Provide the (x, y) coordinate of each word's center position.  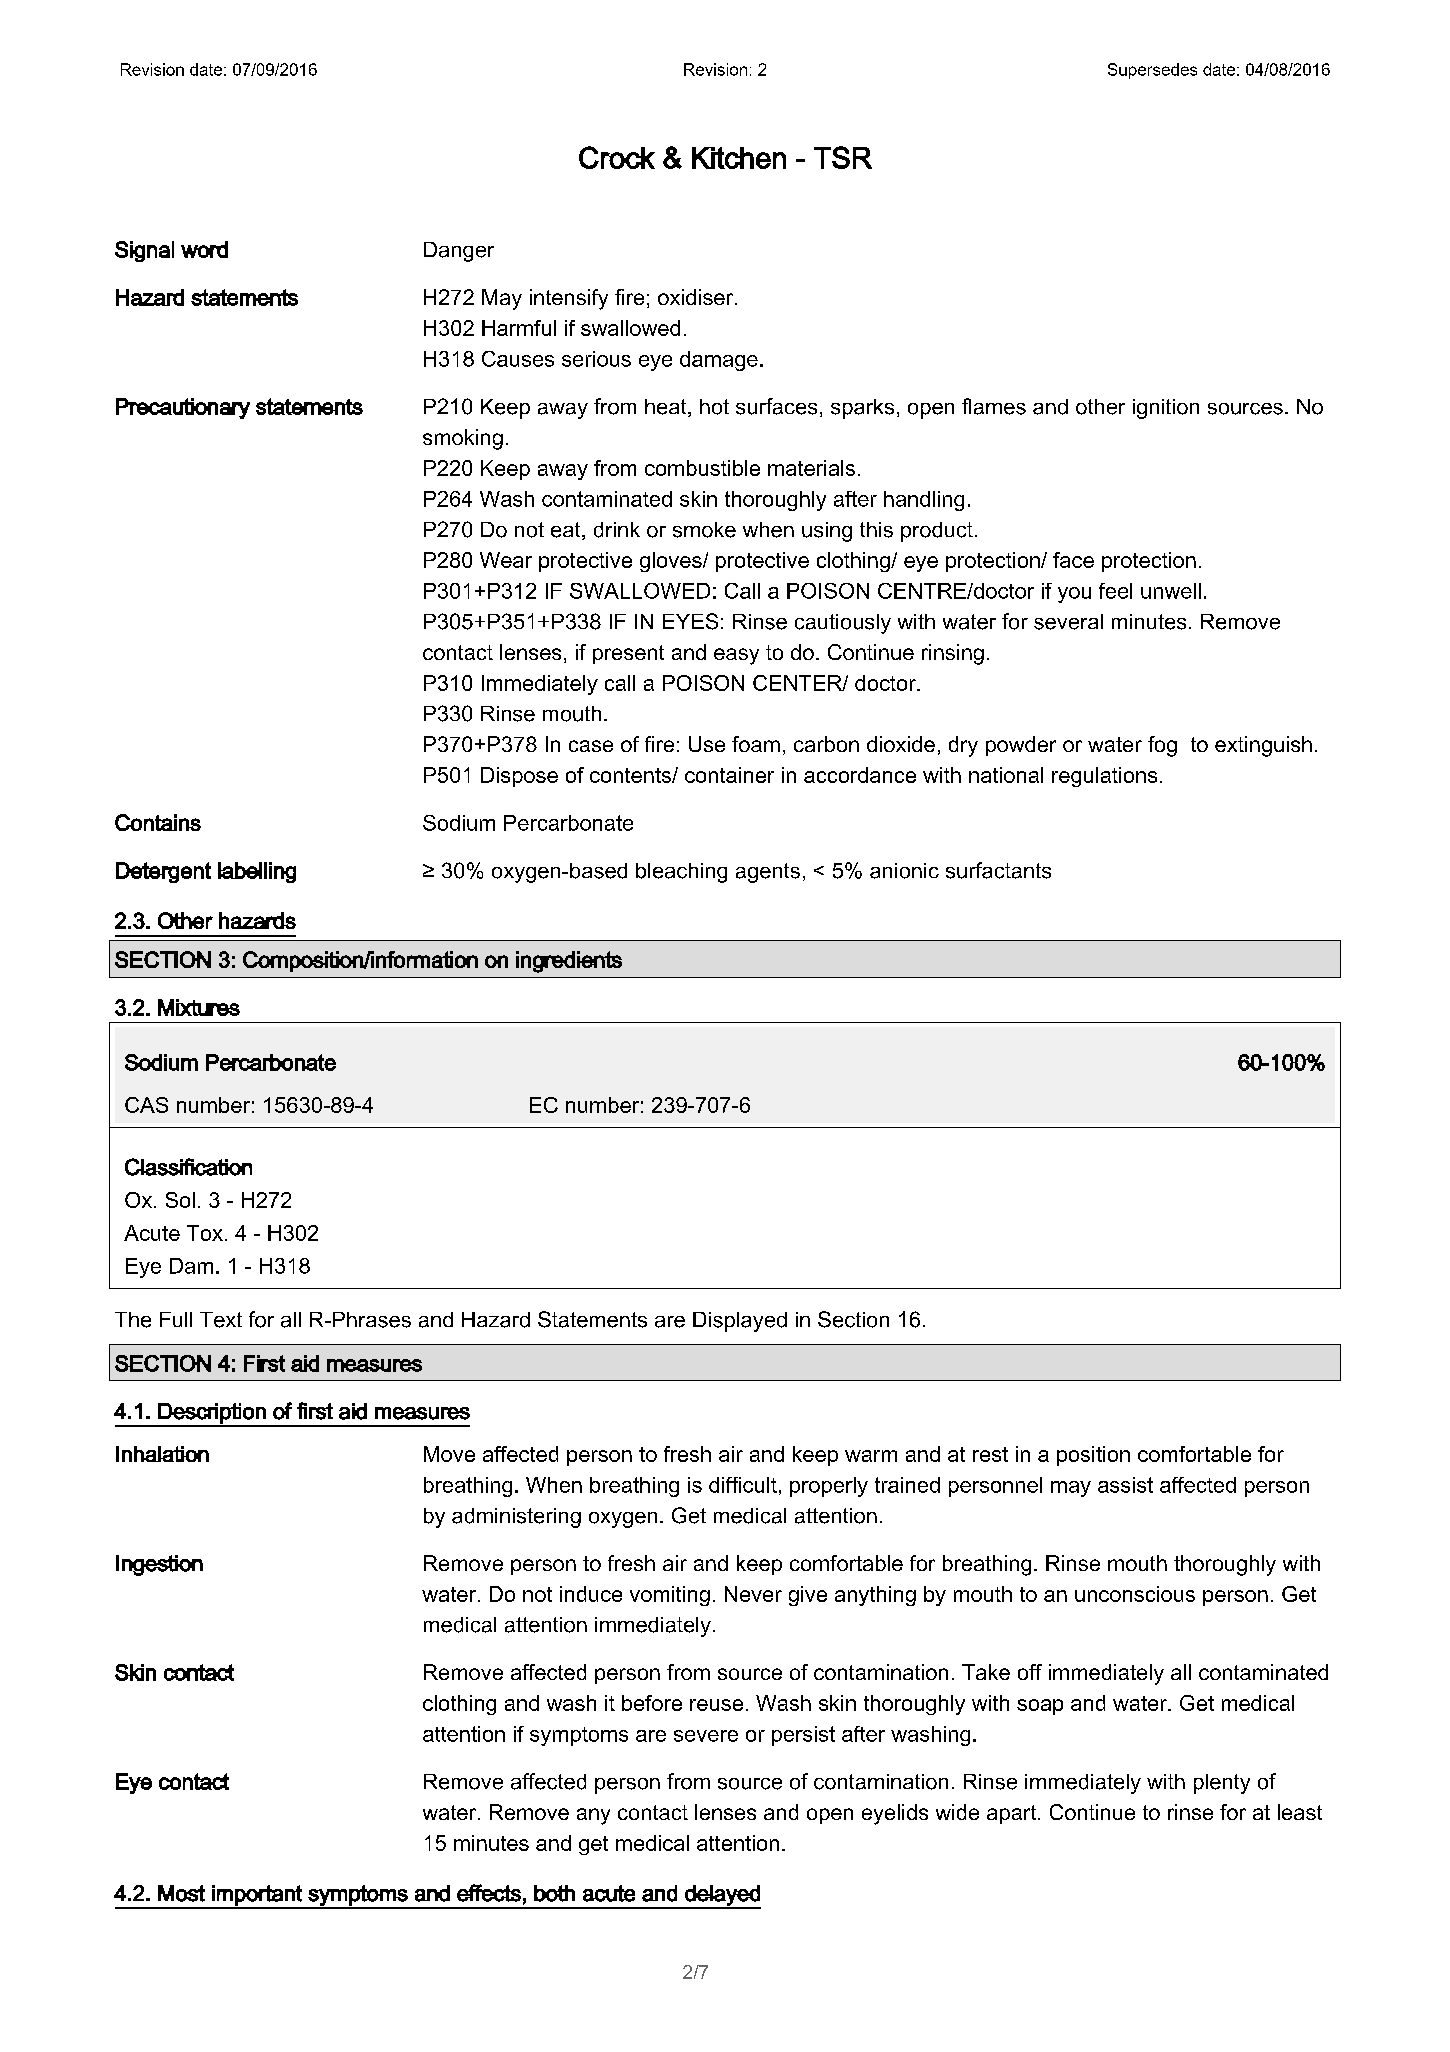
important (257, 1896)
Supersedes (1152, 71)
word (204, 249)
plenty (1222, 1784)
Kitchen (739, 158)
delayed (722, 1896)
